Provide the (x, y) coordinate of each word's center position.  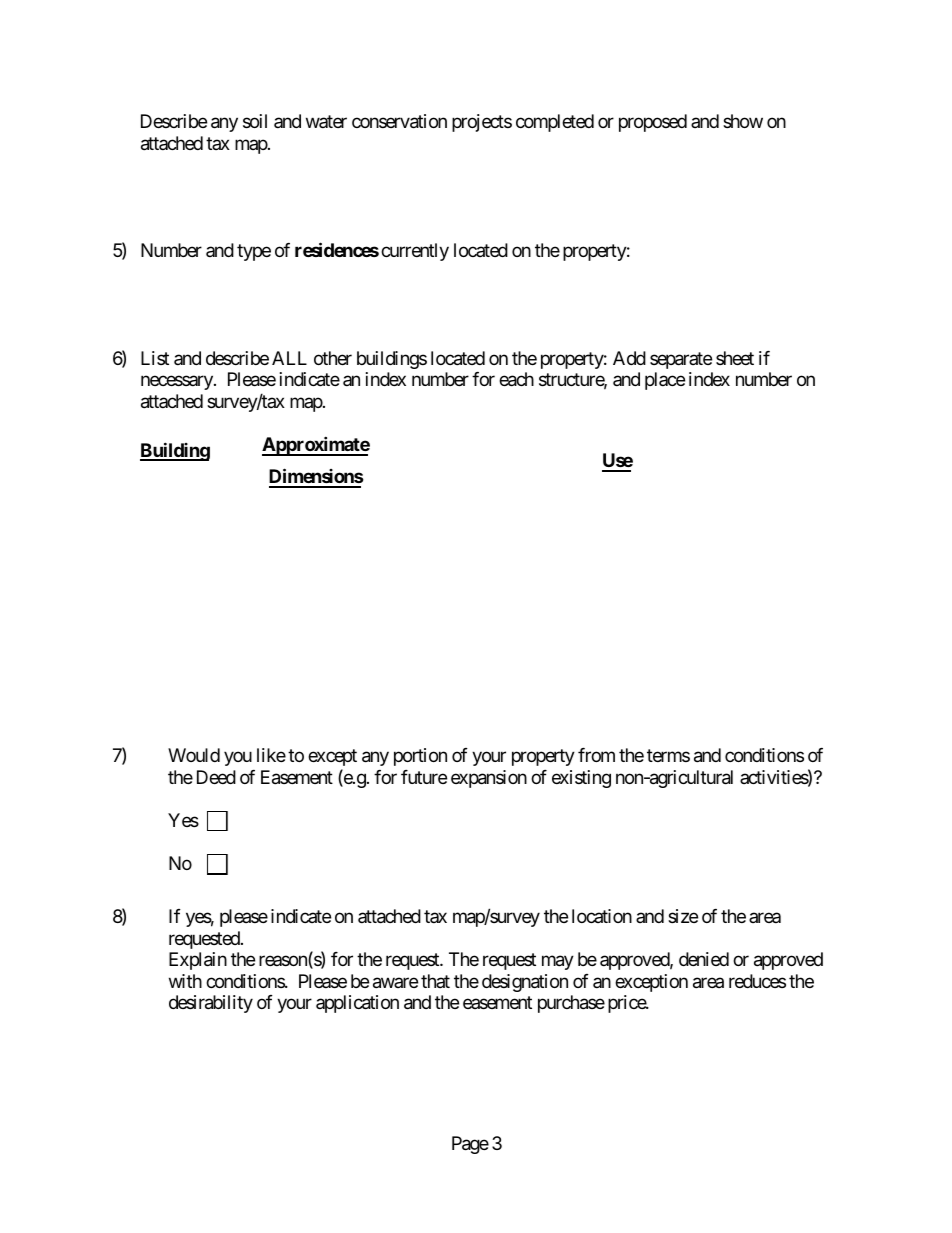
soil (255, 121)
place (665, 381)
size (683, 916)
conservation (399, 121)
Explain (198, 961)
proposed (653, 123)
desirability (211, 1004)
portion (420, 757)
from (596, 755)
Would (194, 755)
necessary (178, 383)
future (424, 777)
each (516, 379)
